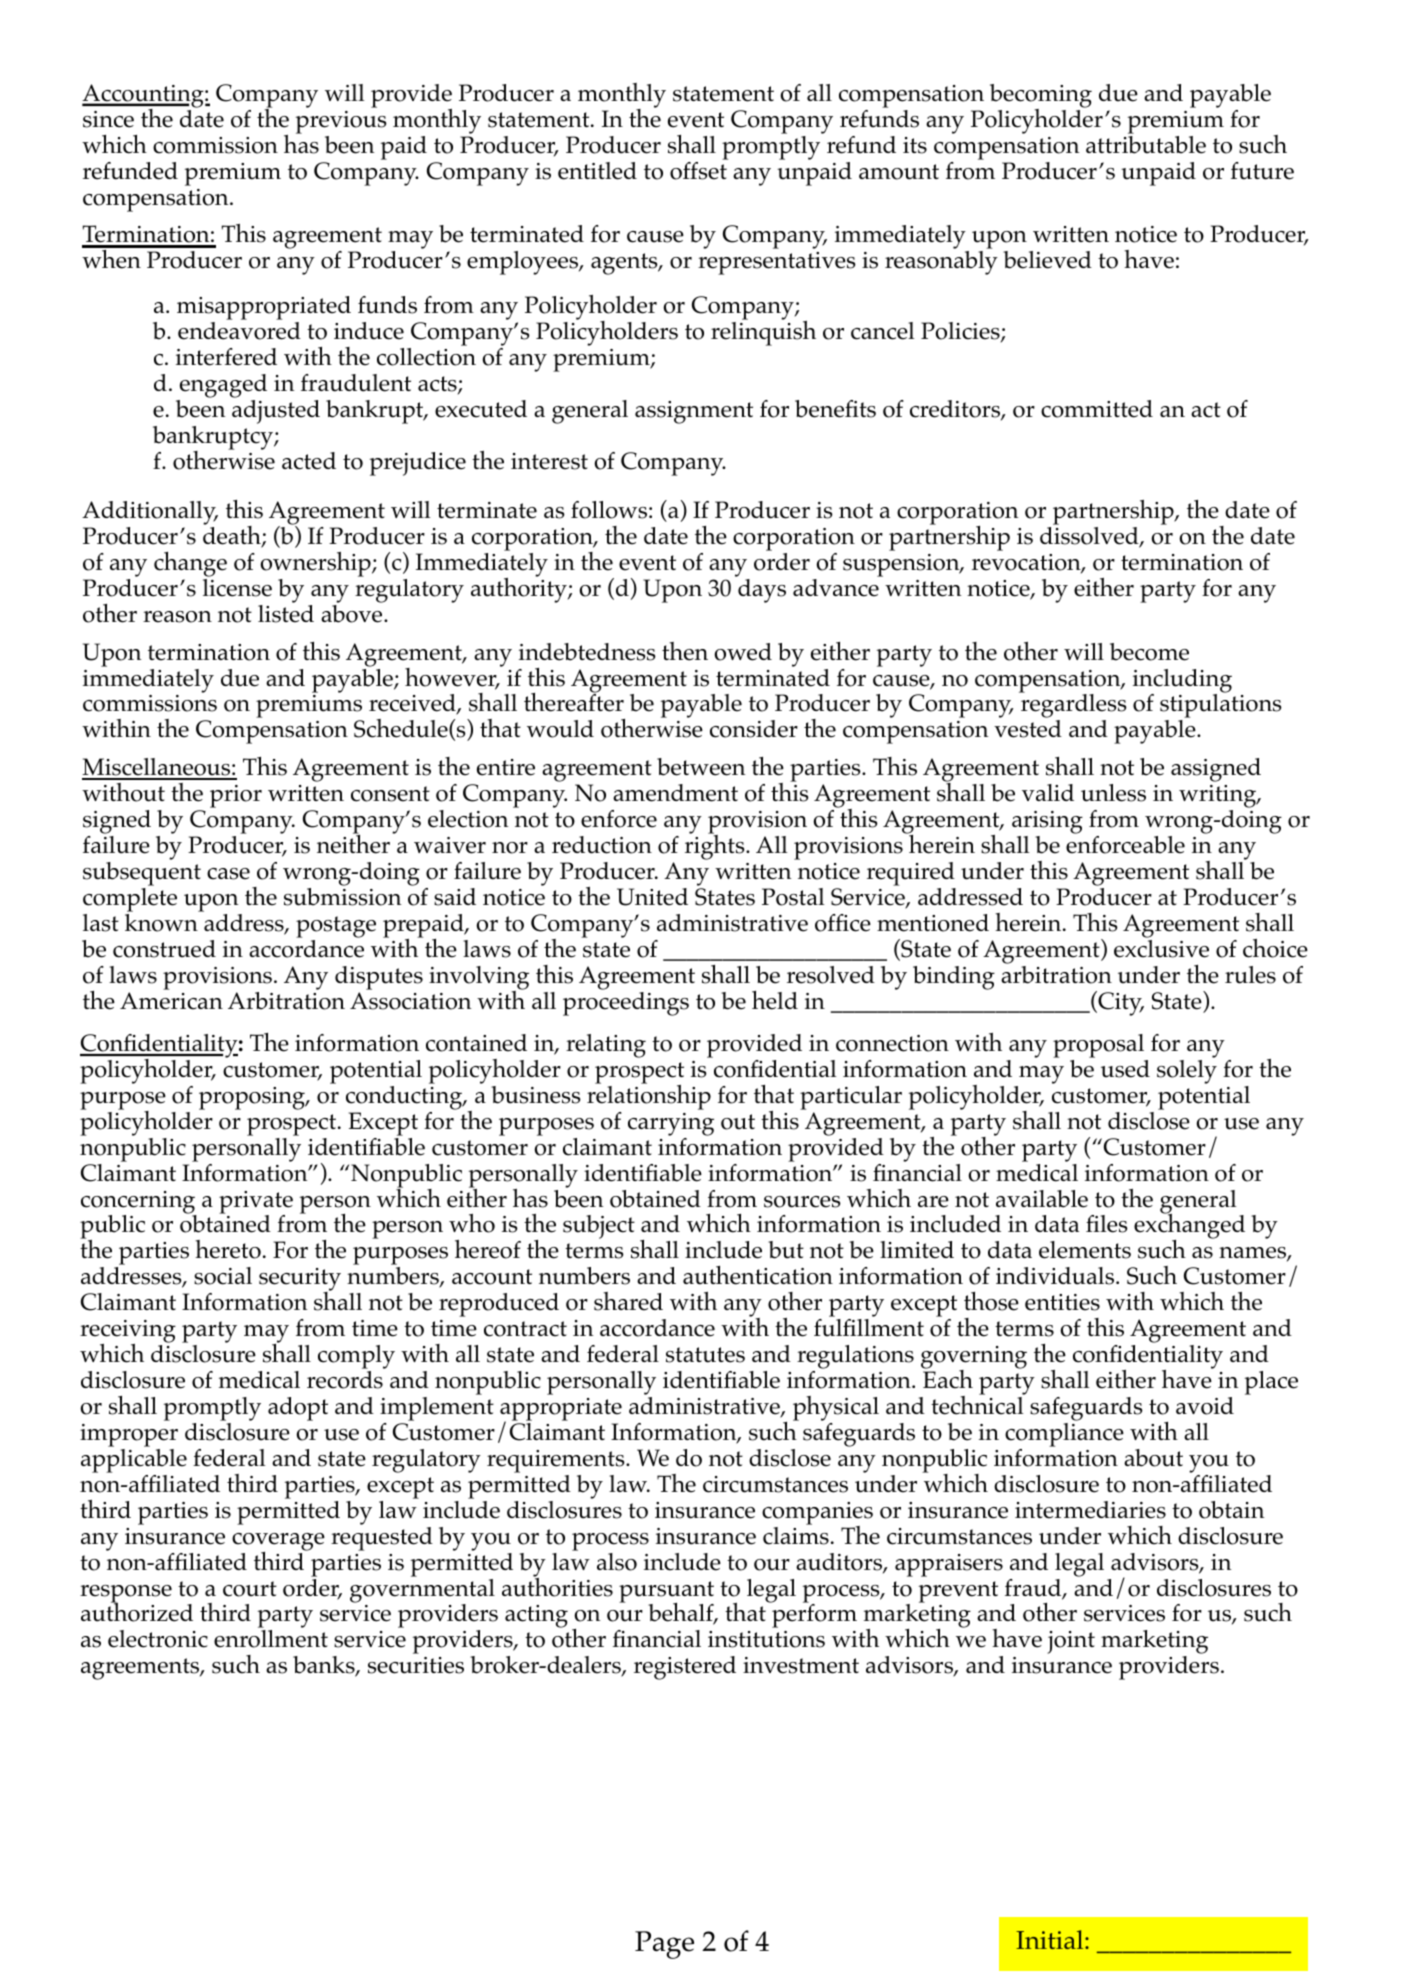 This page has height=1985, width=1402. Describe the element at coordinates (236, 796) in the page. I see `prior` at that location.
